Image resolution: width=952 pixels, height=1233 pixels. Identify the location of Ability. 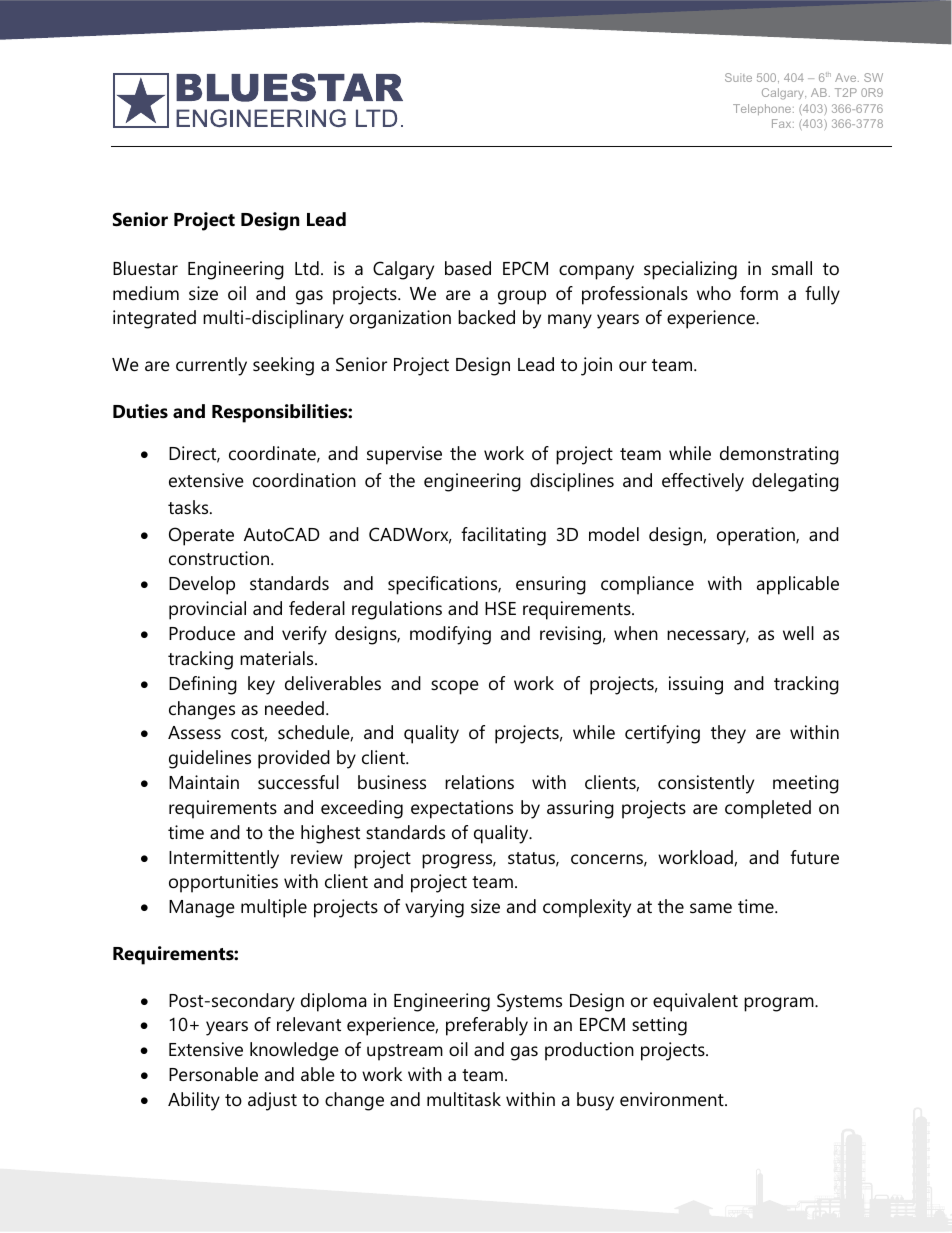
(194, 1101).
